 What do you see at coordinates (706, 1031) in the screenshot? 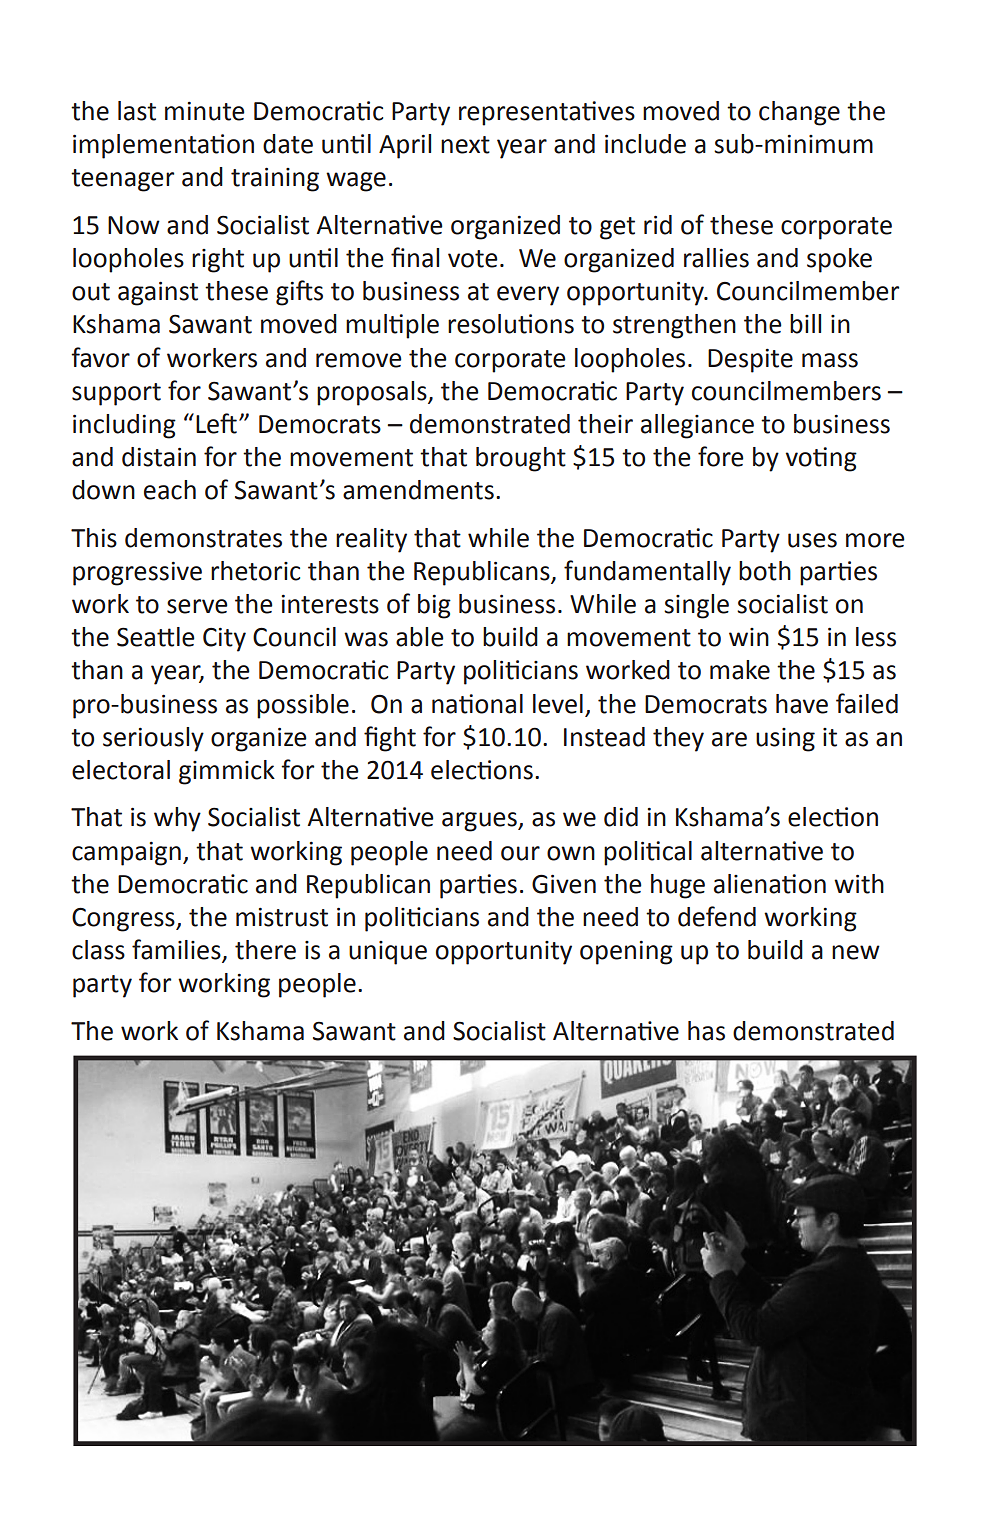
I see `has` at bounding box center [706, 1031].
